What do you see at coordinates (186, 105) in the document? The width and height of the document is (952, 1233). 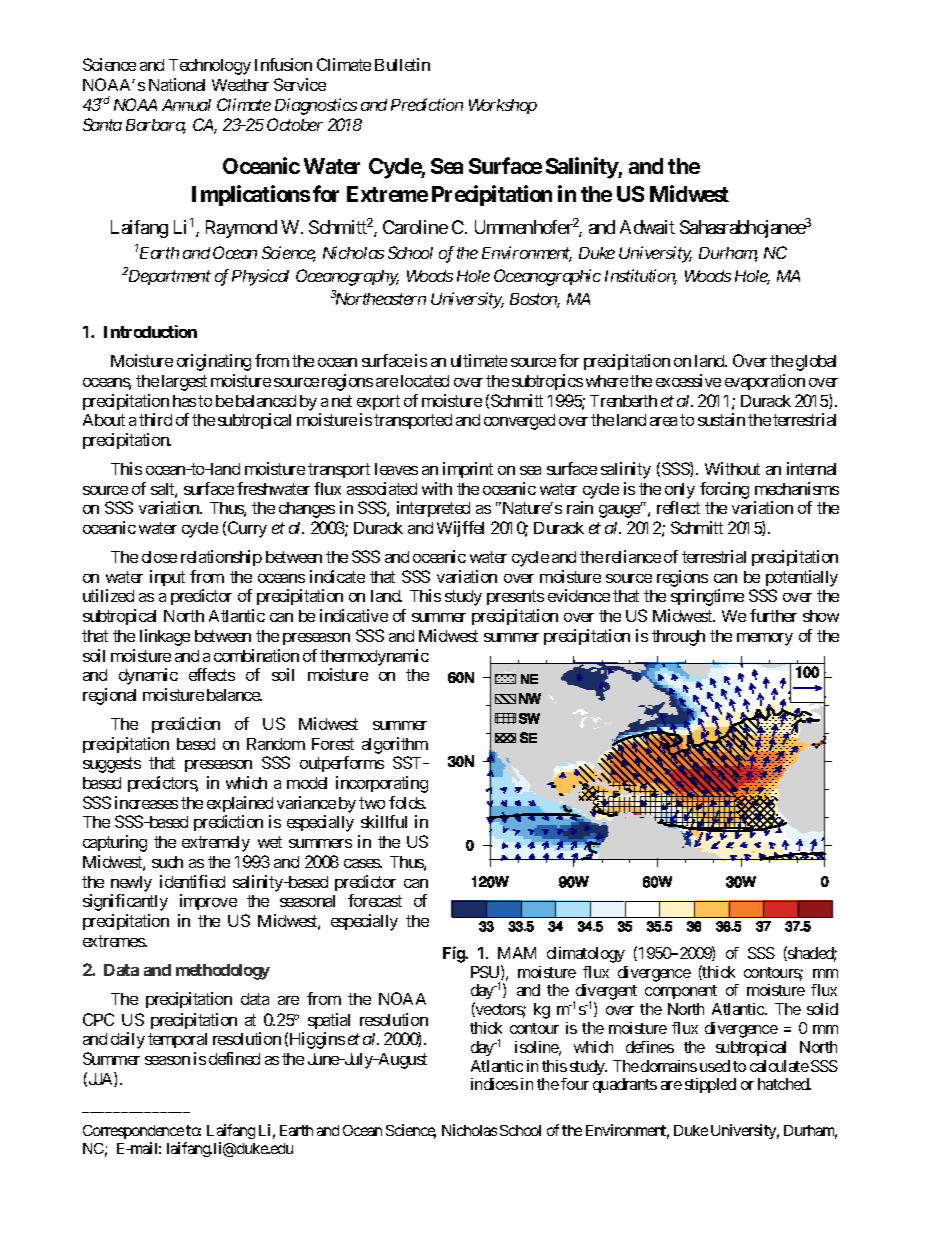 I see `Annual` at bounding box center [186, 105].
